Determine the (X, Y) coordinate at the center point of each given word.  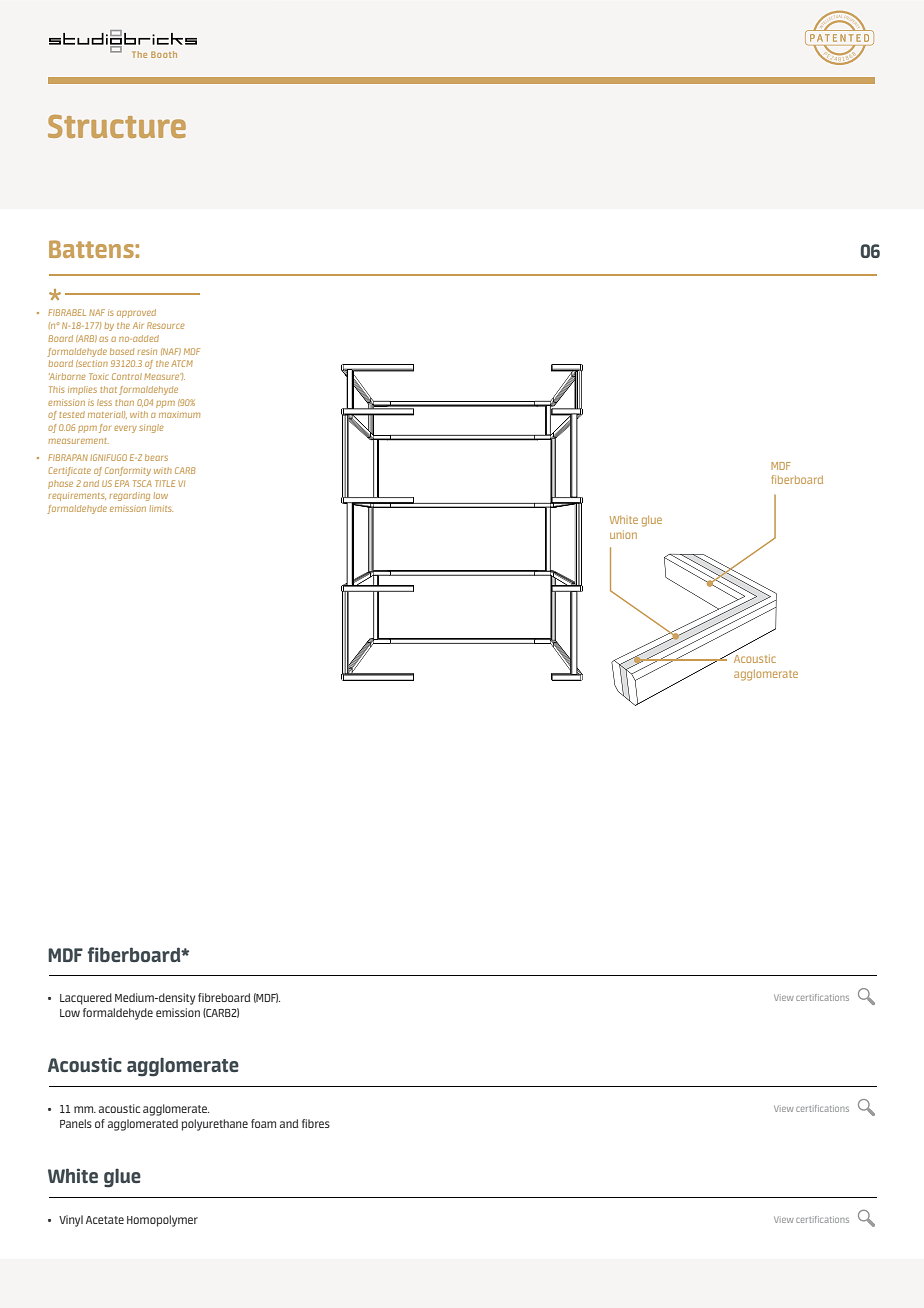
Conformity (128, 471)
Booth (164, 54)
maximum (179, 414)
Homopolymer (162, 1221)
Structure (117, 126)
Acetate (105, 1220)
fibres (316, 1123)
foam (263, 1123)
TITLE (165, 483)
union (623, 534)
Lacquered (86, 999)
